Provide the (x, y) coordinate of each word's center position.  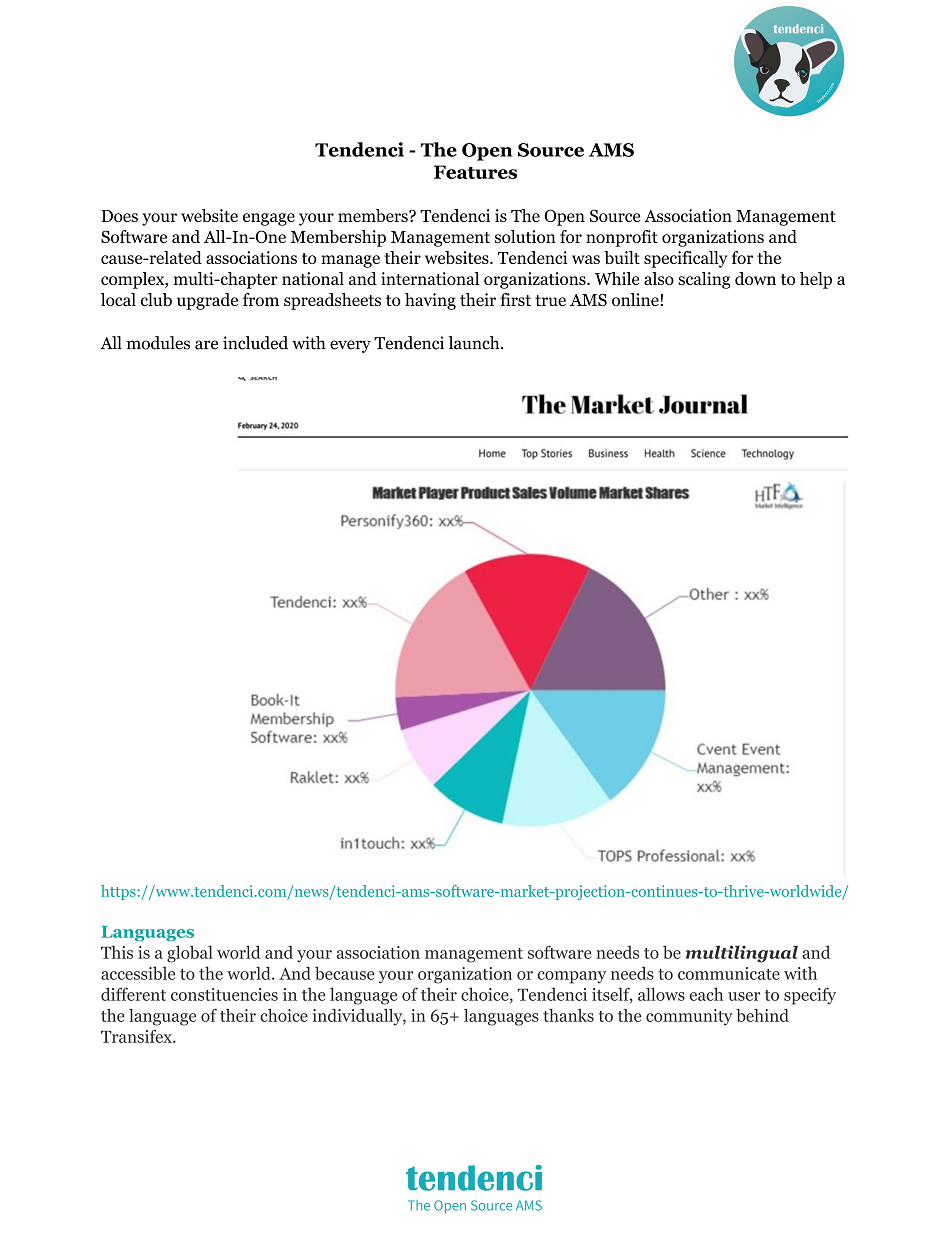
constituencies (224, 994)
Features (475, 172)
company (571, 977)
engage (269, 219)
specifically (686, 259)
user (744, 996)
